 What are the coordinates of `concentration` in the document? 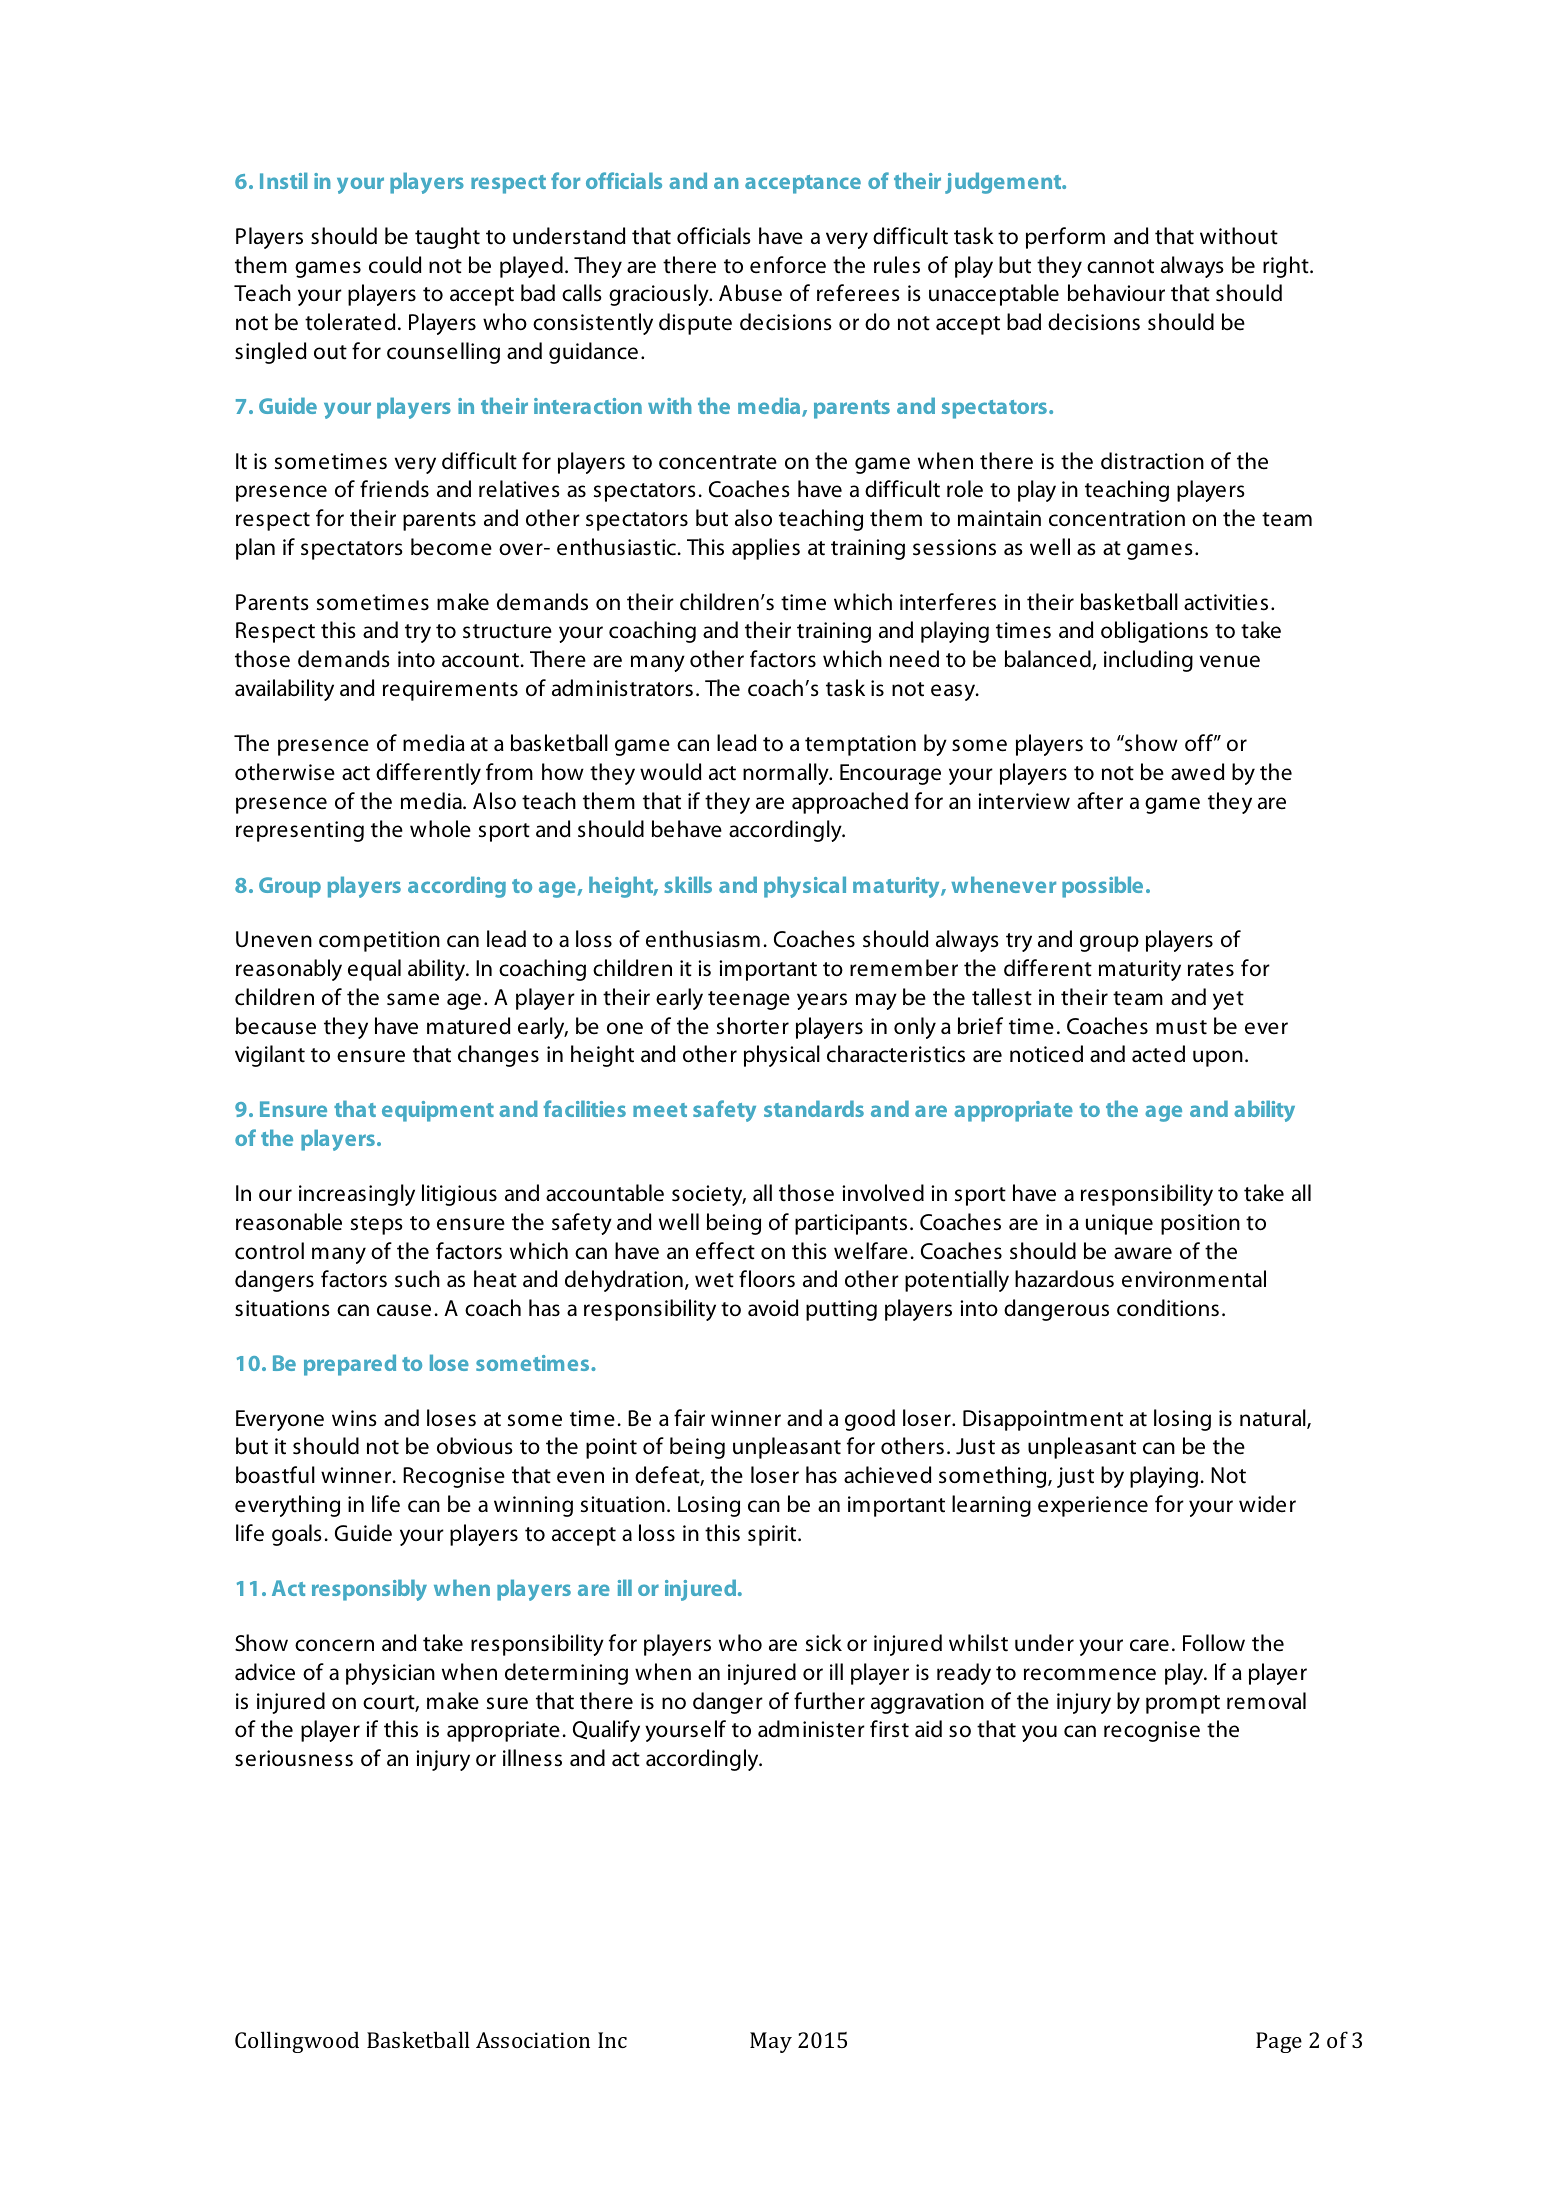 It's located at (1117, 518).
